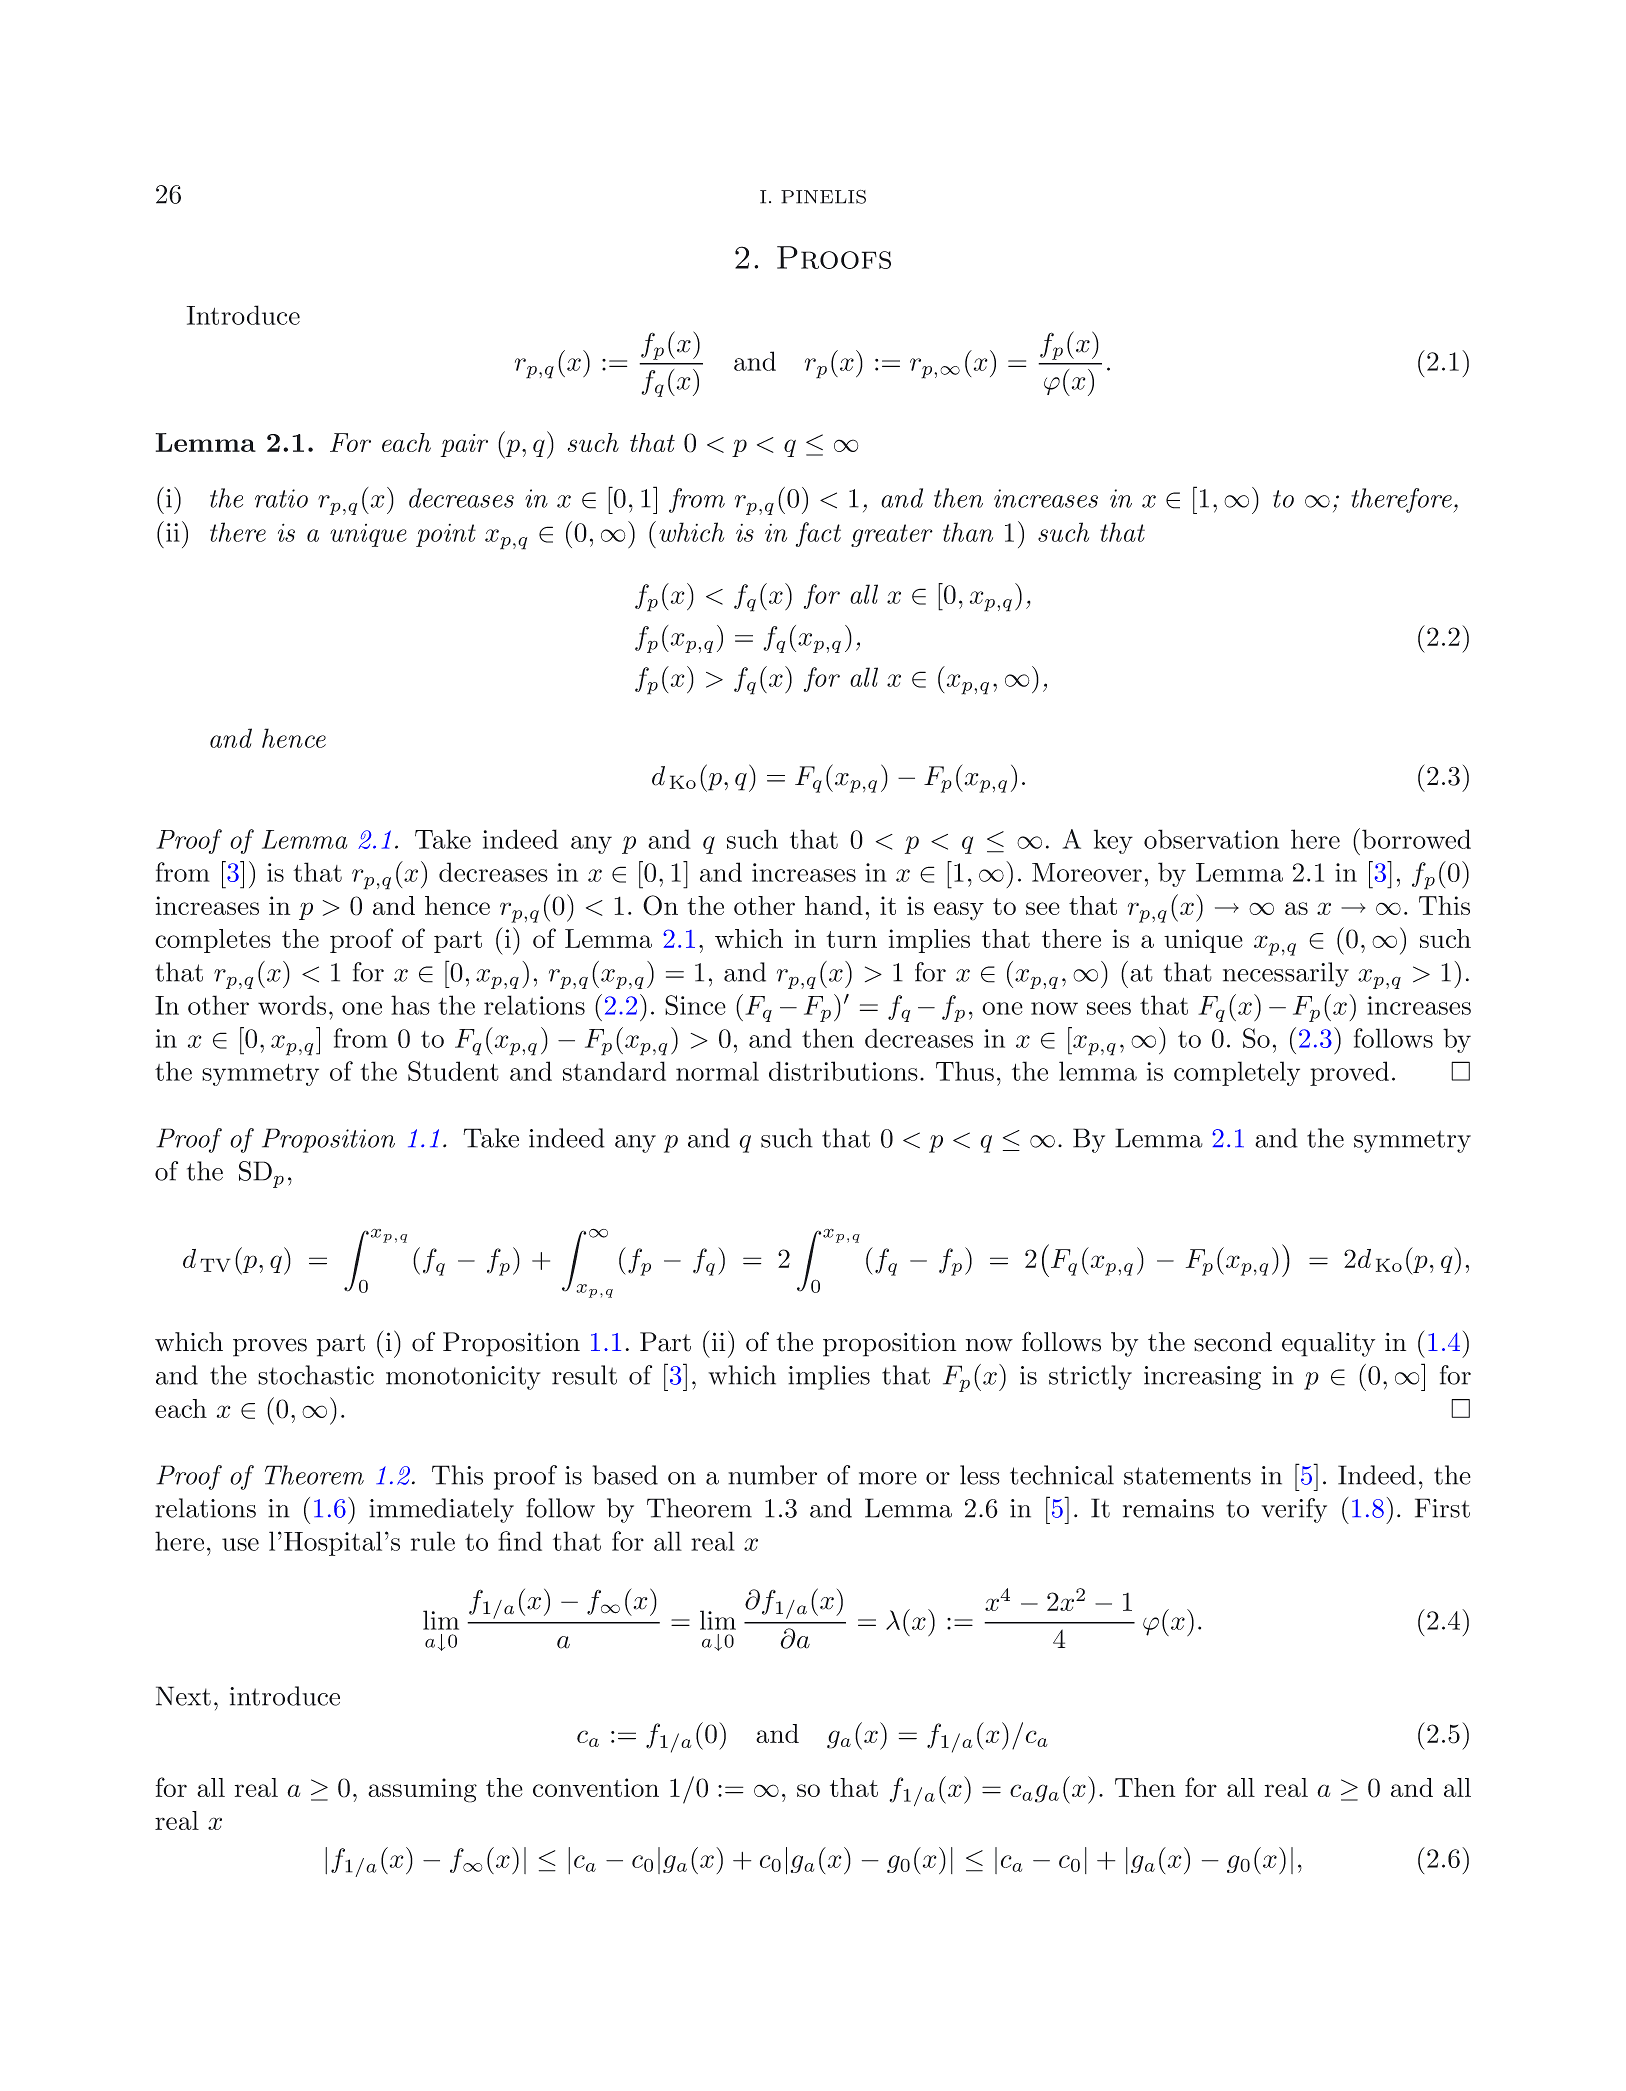 Image resolution: width=1626 pixels, height=2091 pixels. Describe the element at coordinates (823, 197) in the page. I see `PINELIS` at that location.
